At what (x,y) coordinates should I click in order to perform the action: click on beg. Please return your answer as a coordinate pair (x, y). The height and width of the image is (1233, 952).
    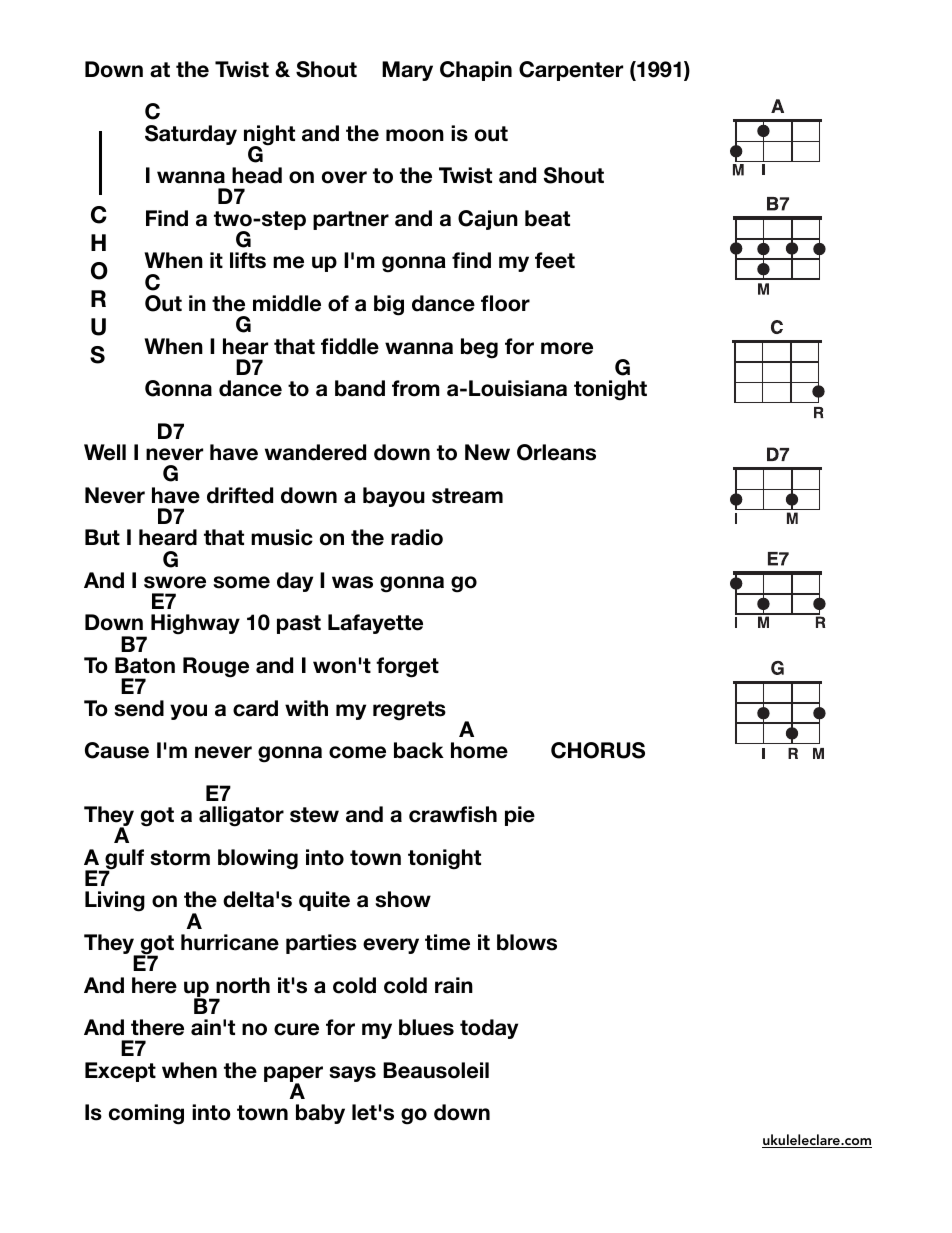
    Looking at the image, I should click on (479, 348).
